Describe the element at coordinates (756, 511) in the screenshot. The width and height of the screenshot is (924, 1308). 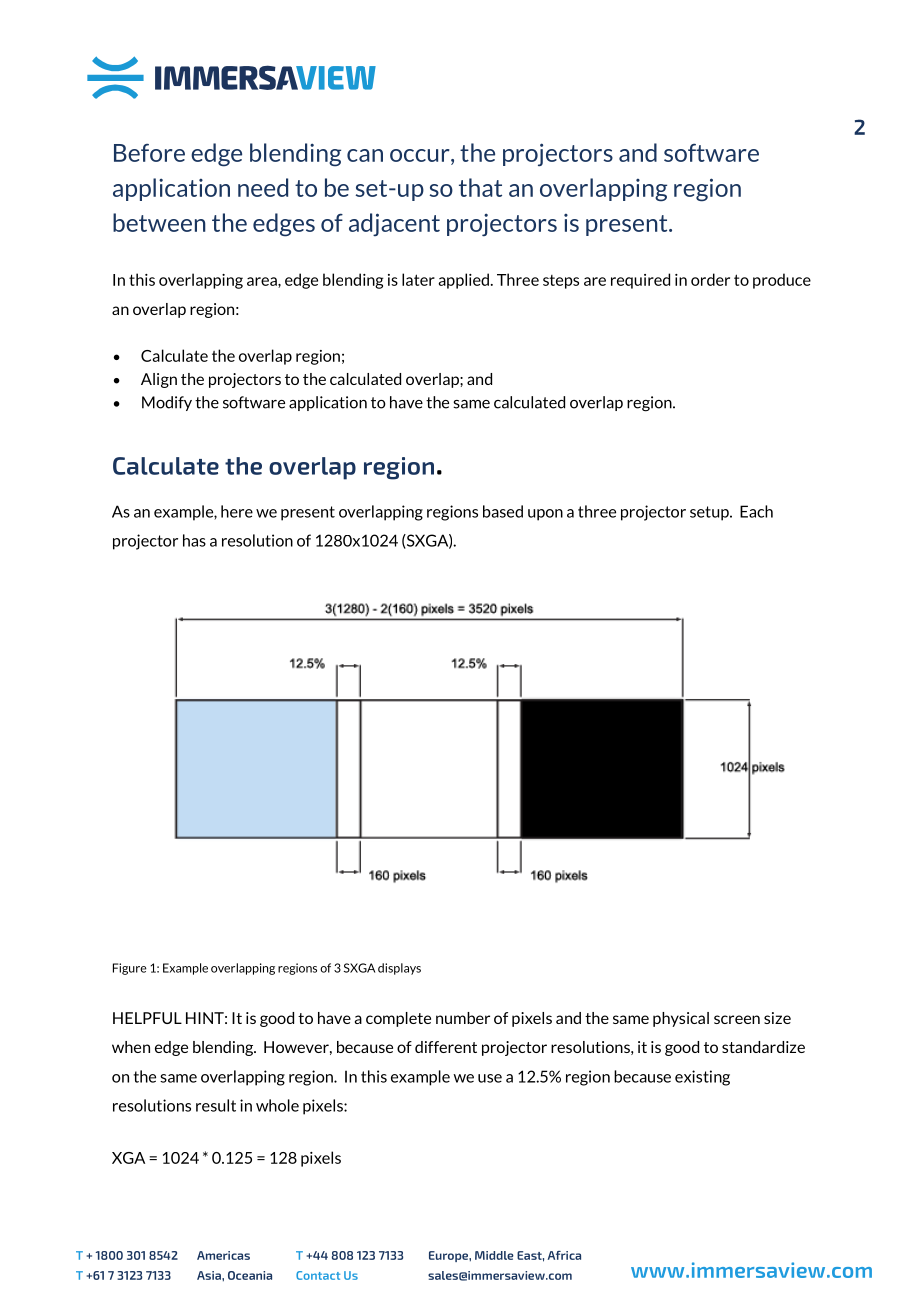
I see `Each` at that location.
